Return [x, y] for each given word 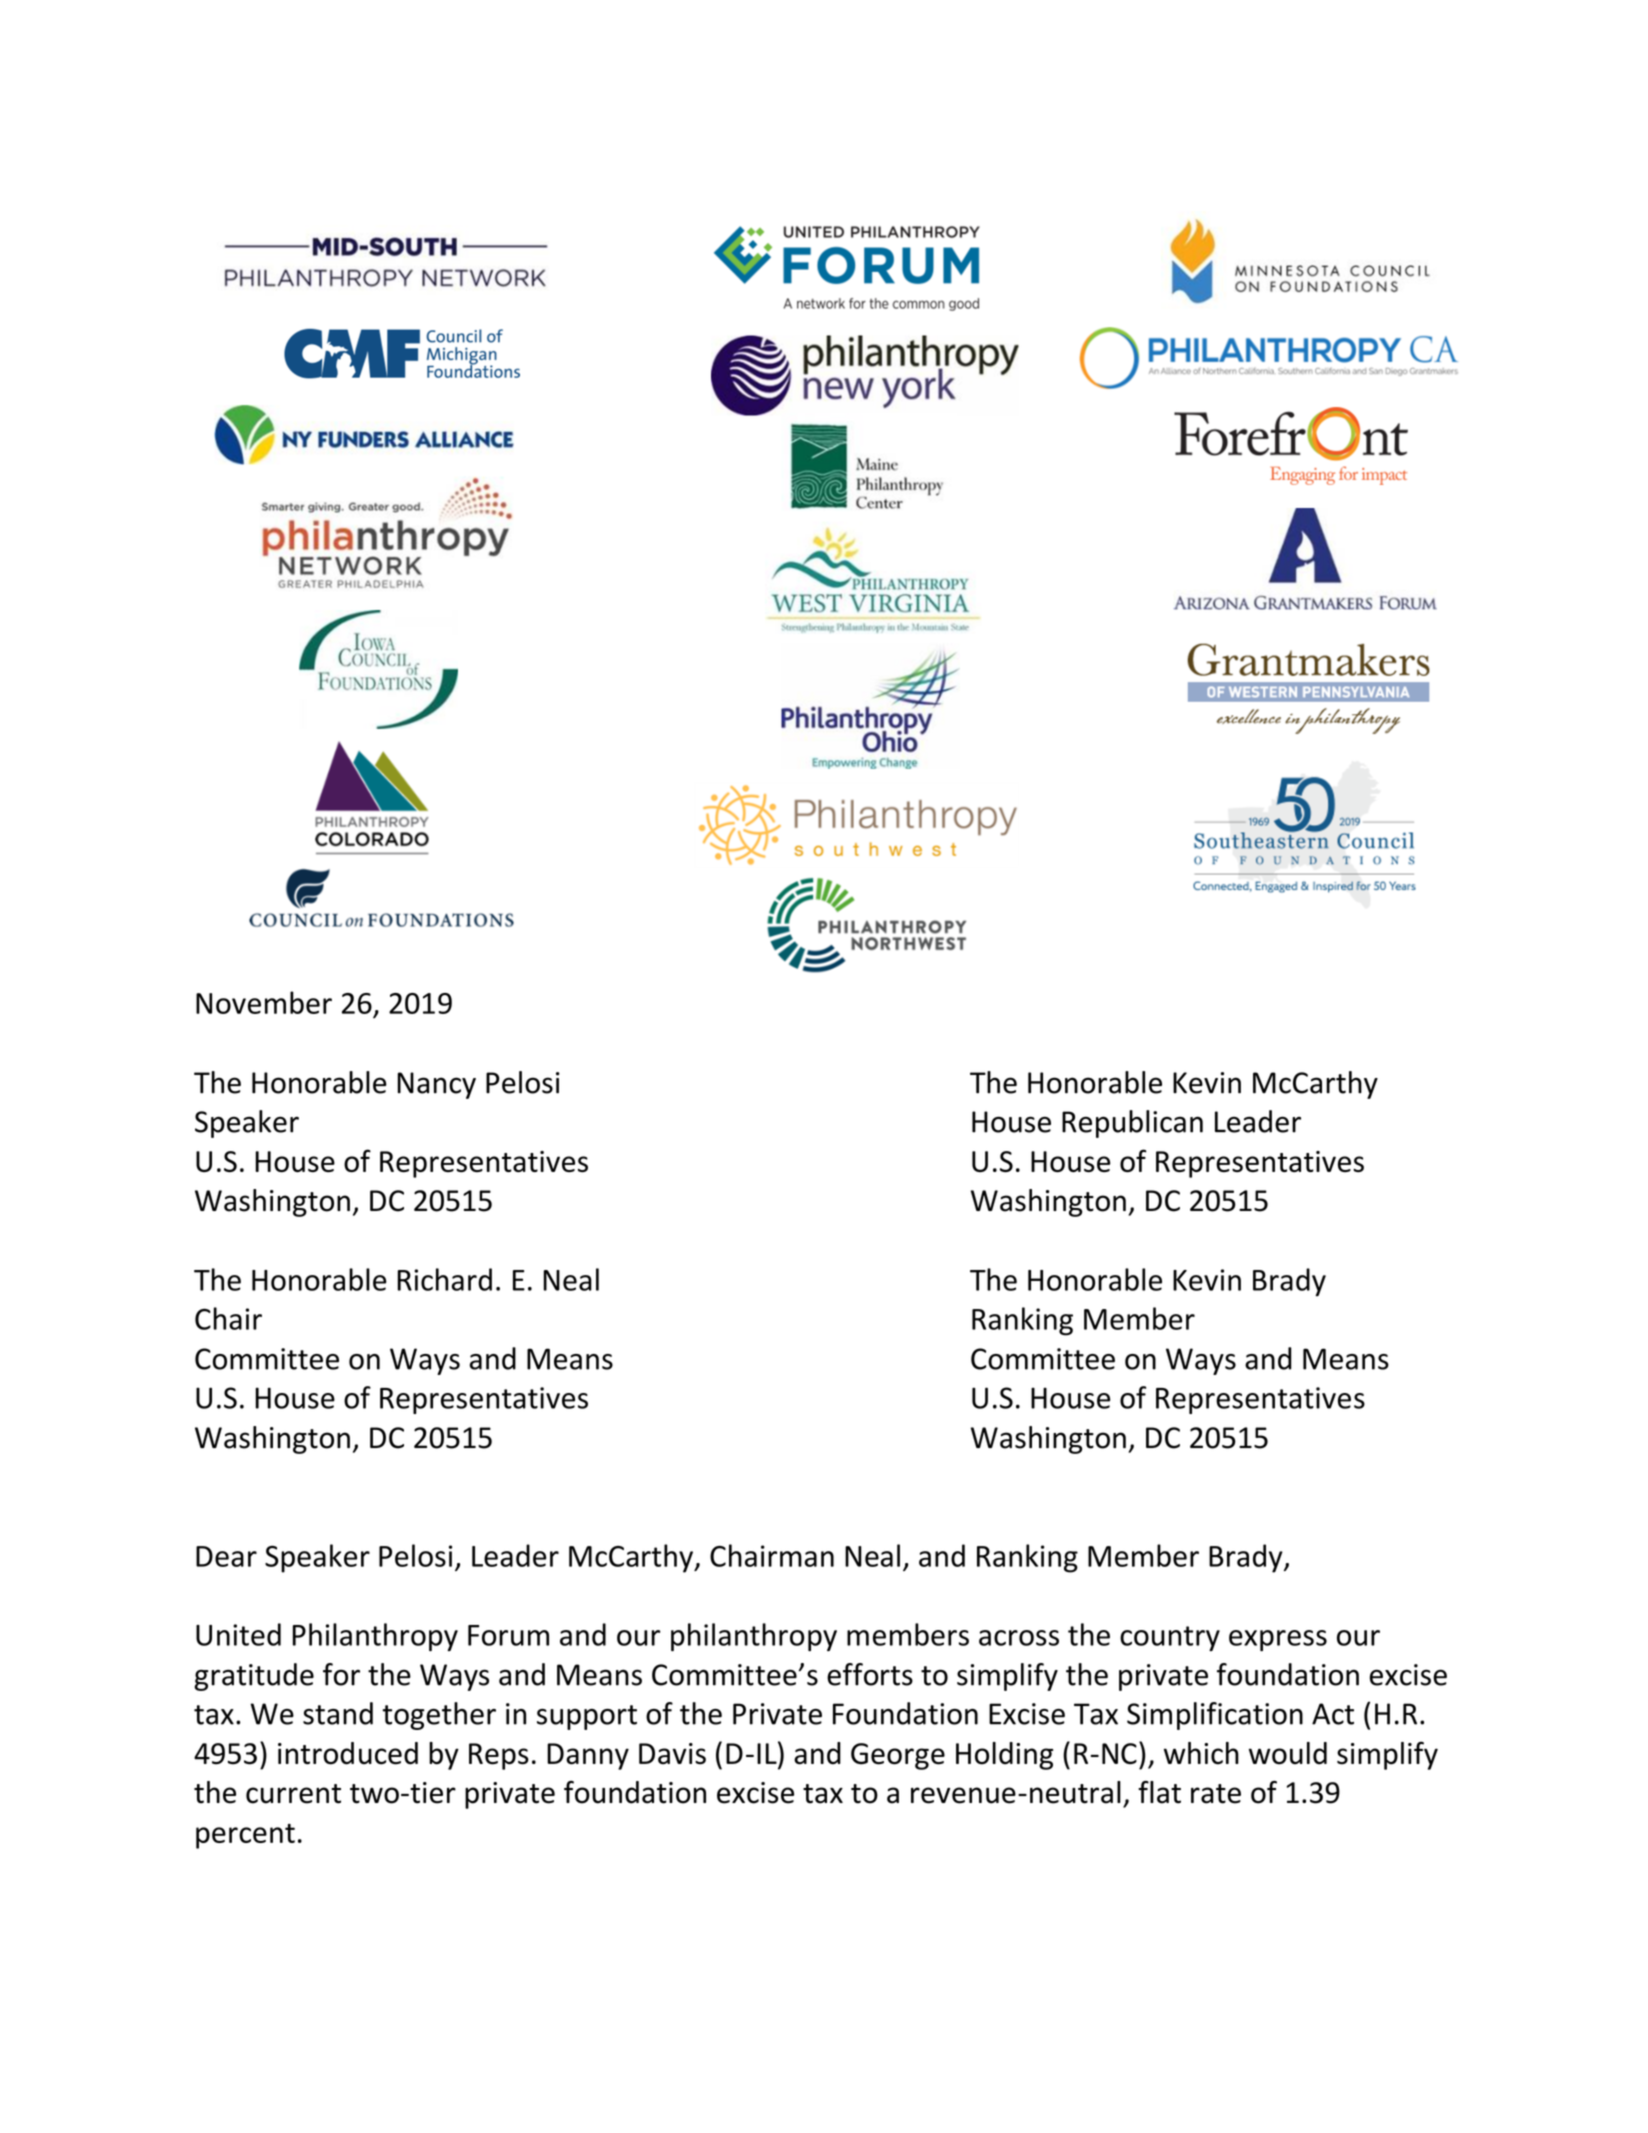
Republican [1132, 1124]
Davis [672, 1754]
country [1170, 1638]
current [293, 1794]
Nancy [436, 1085]
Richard [444, 1279]
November [264, 1002]
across [1019, 1638]
